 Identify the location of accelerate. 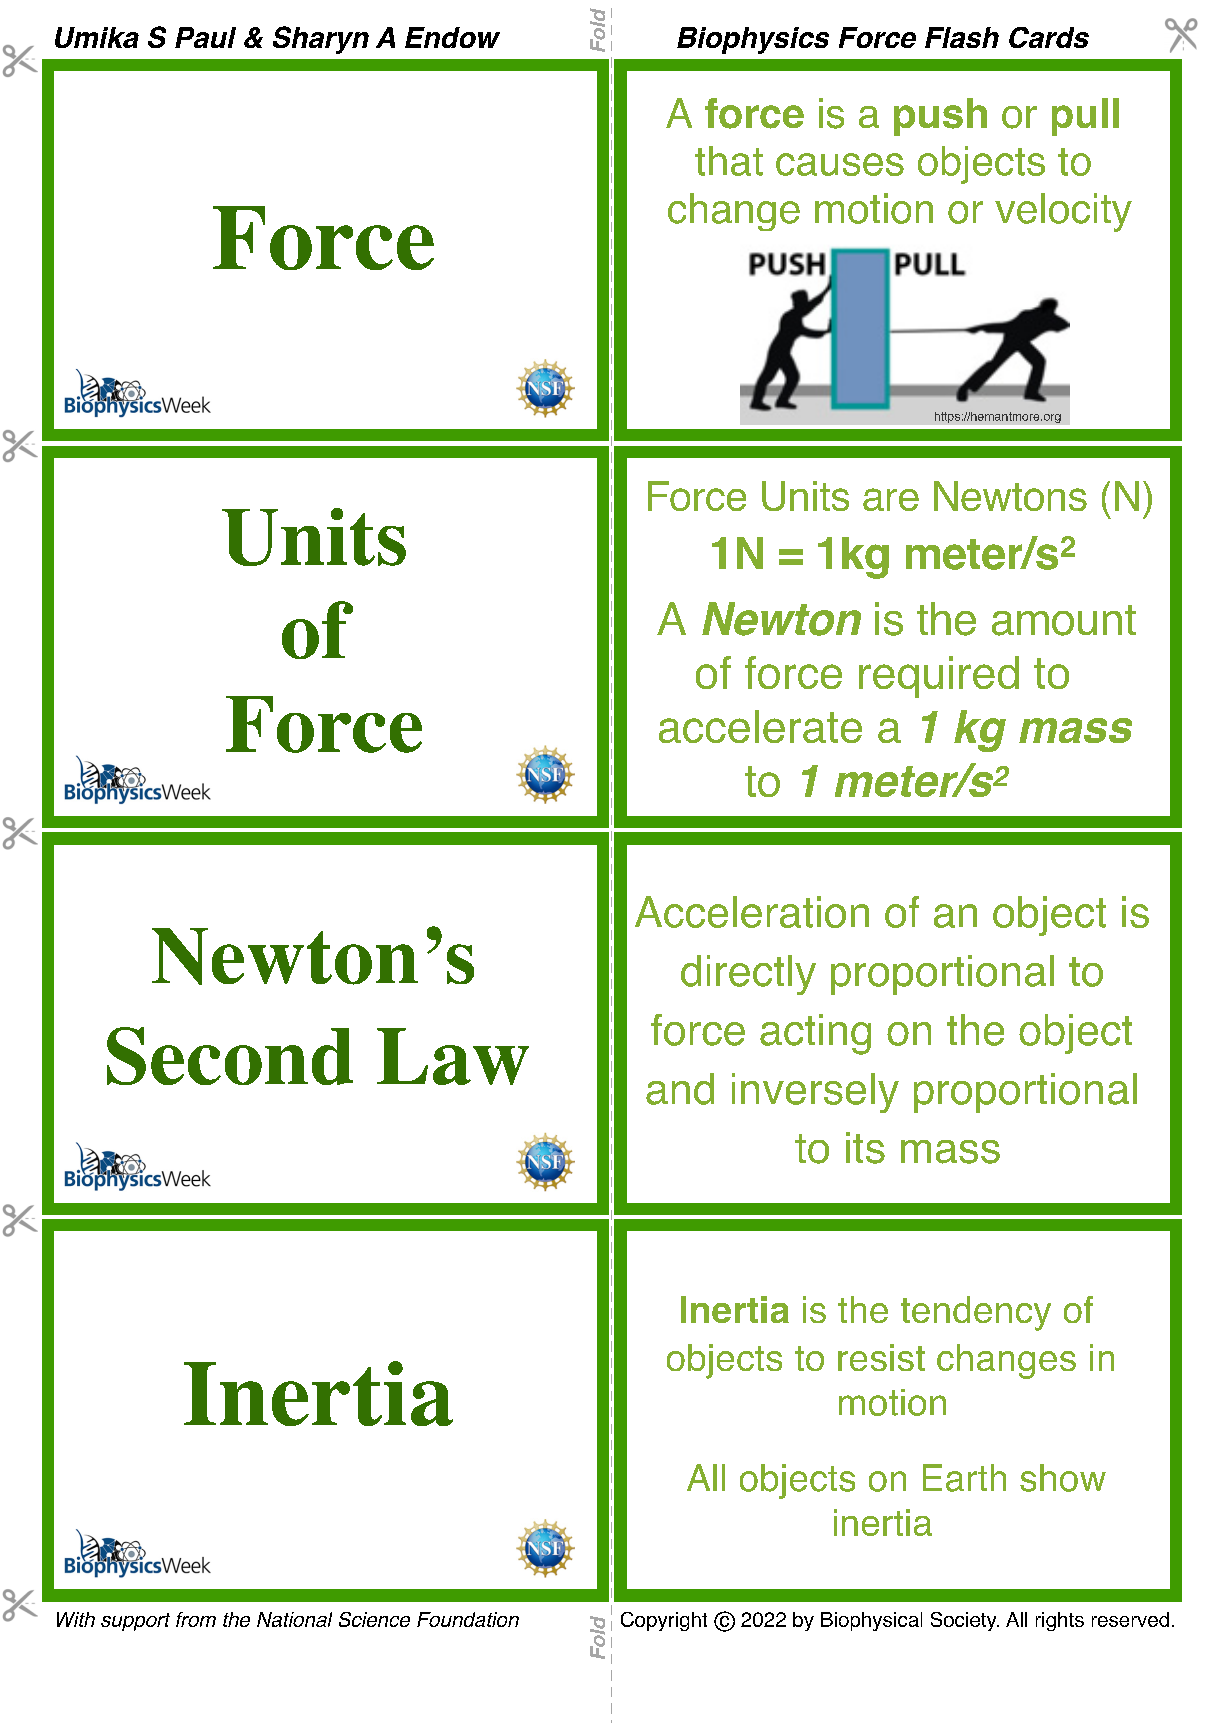
(760, 726).
